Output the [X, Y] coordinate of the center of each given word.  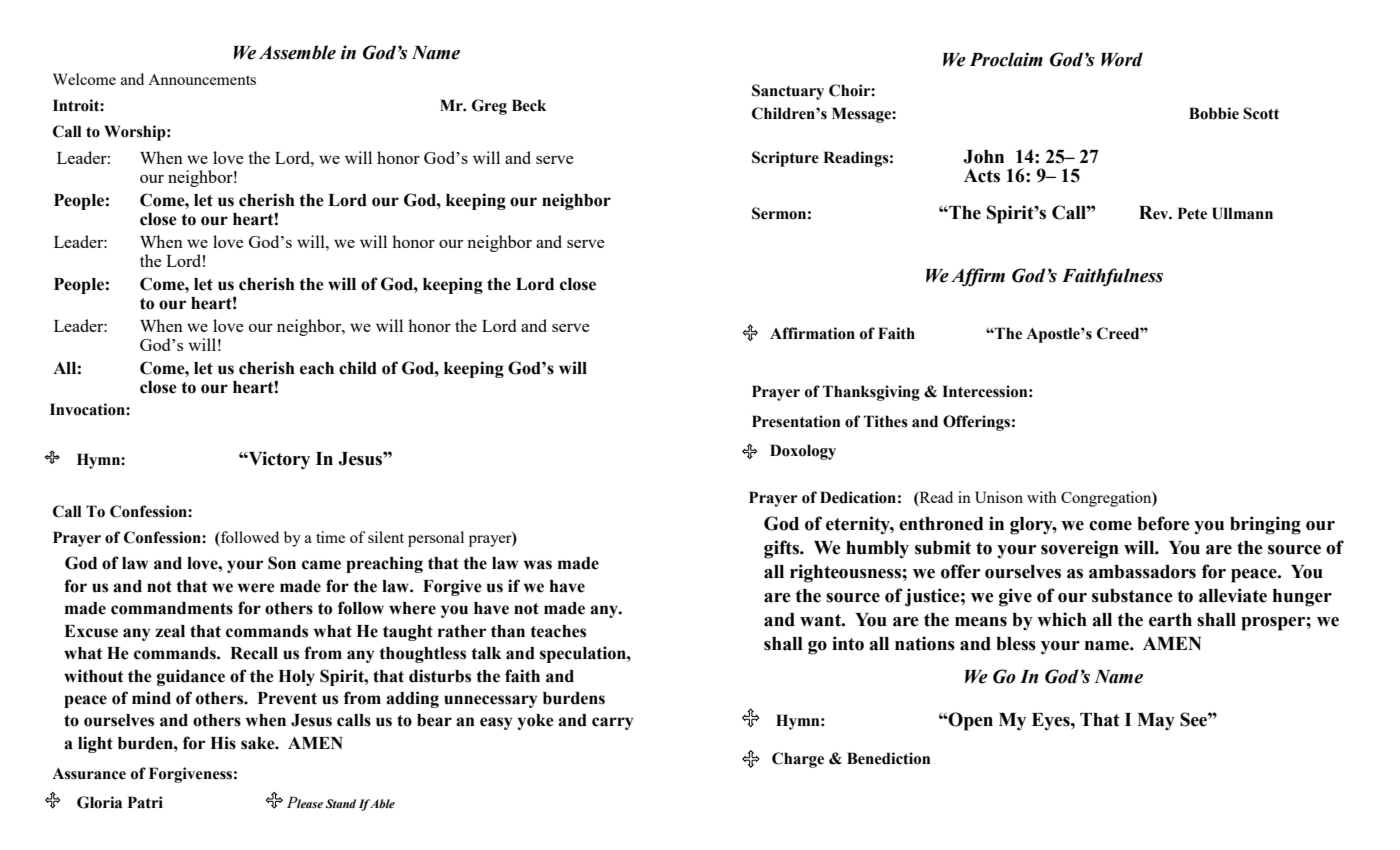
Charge [798, 760]
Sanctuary [788, 92]
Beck [529, 105]
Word [1122, 59]
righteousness [846, 573]
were [256, 588]
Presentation [796, 421]
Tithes [886, 421]
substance [1132, 596]
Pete [1192, 213]
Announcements [202, 79]
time [330, 537]
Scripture [785, 159]
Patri [145, 802]
